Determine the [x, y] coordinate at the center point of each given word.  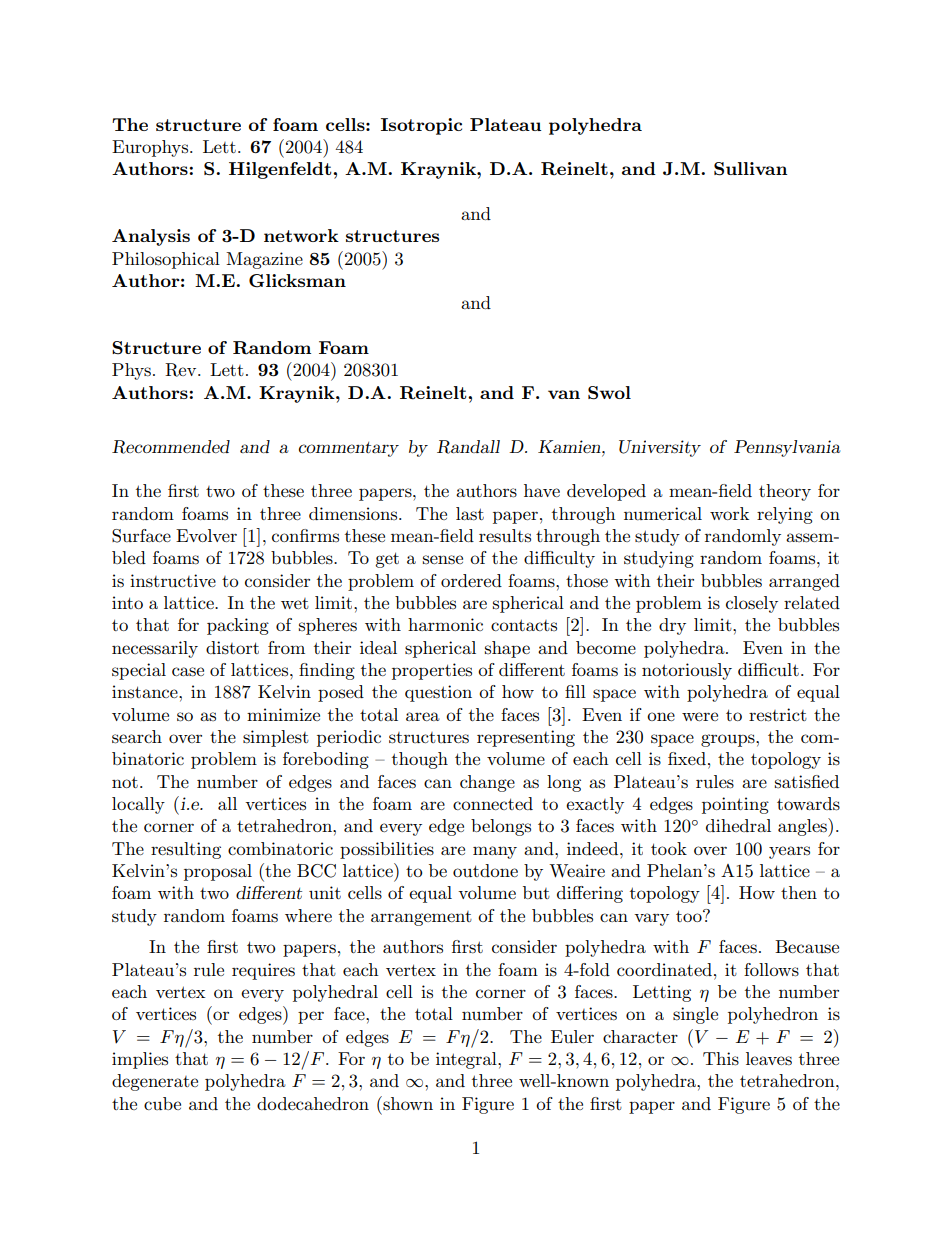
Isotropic [421, 126]
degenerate [155, 1082]
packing [238, 626]
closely [752, 604]
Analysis [151, 237]
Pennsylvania [787, 448]
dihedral [738, 825]
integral [467, 1060]
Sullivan [750, 169]
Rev [182, 370]
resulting [186, 850]
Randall [468, 447]
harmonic [445, 624]
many [495, 852]
